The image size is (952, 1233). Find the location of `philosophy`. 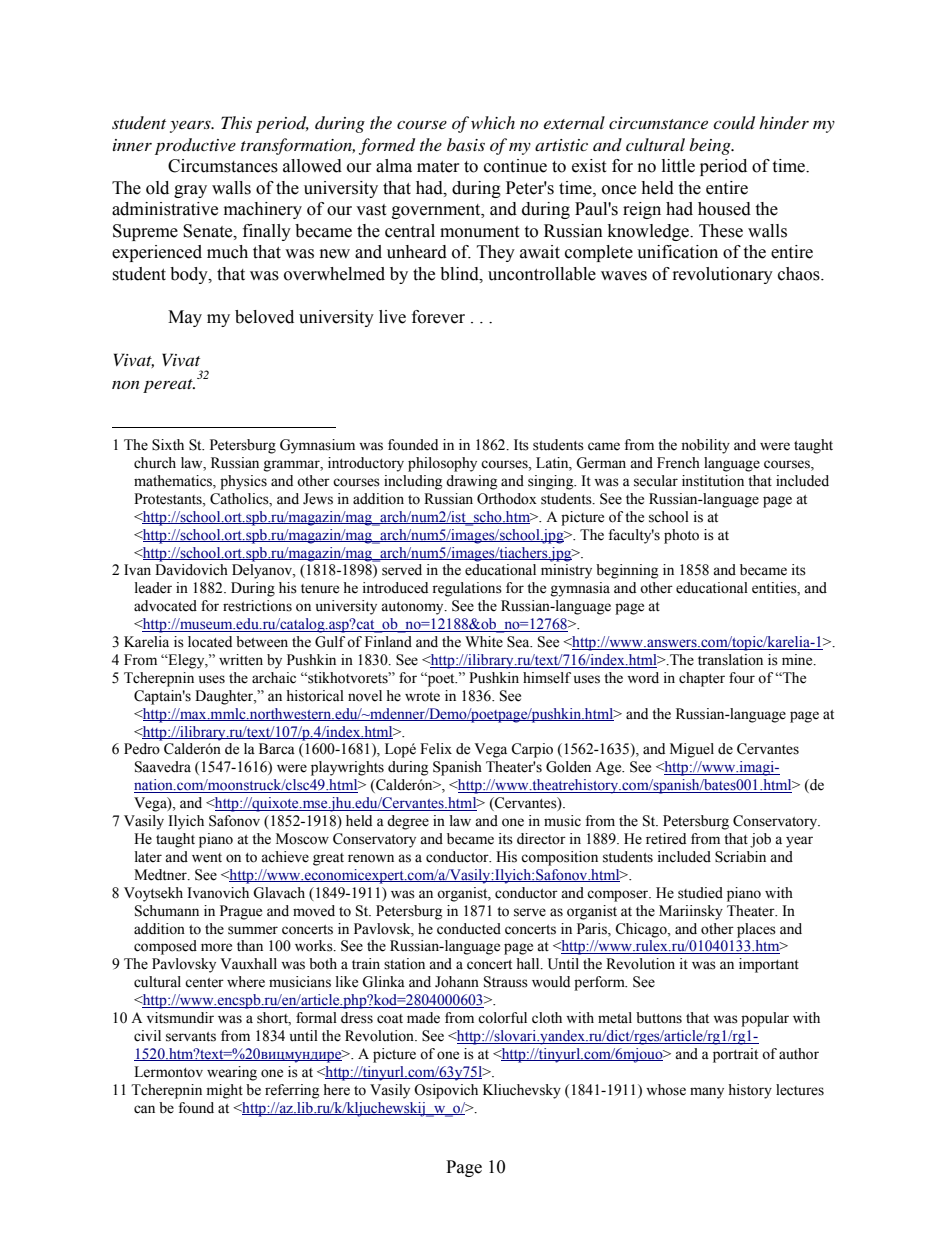

philosophy is located at coordinates (442, 464).
